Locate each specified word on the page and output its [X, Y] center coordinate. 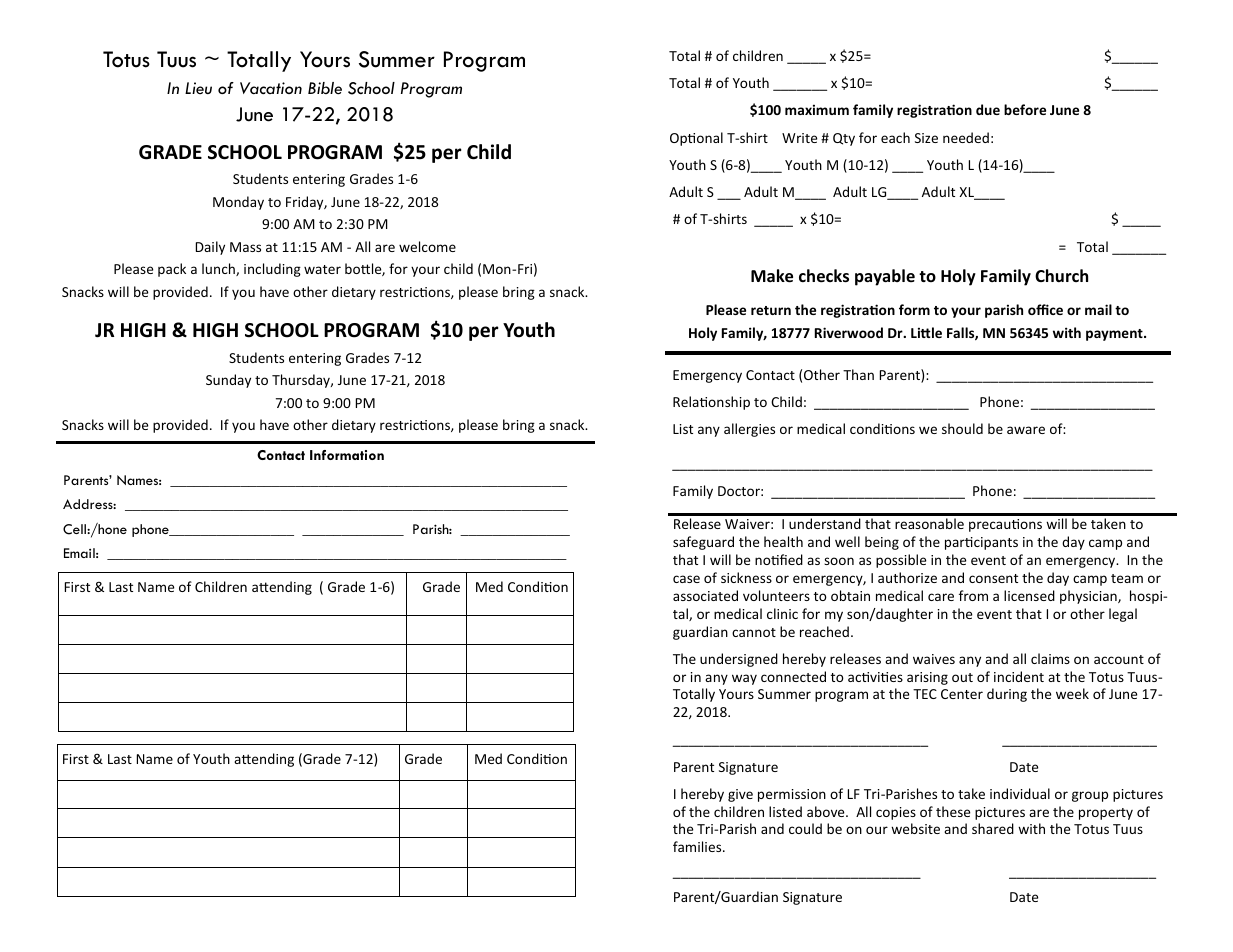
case [686, 579]
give [740, 795]
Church [1061, 275]
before [1025, 109]
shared [993, 828]
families [698, 846]
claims [1050, 658]
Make [772, 276]
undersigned [739, 660]
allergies [749, 430]
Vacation [271, 88]
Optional [696, 139]
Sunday [228, 381]
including [272, 270]
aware [1026, 430]
